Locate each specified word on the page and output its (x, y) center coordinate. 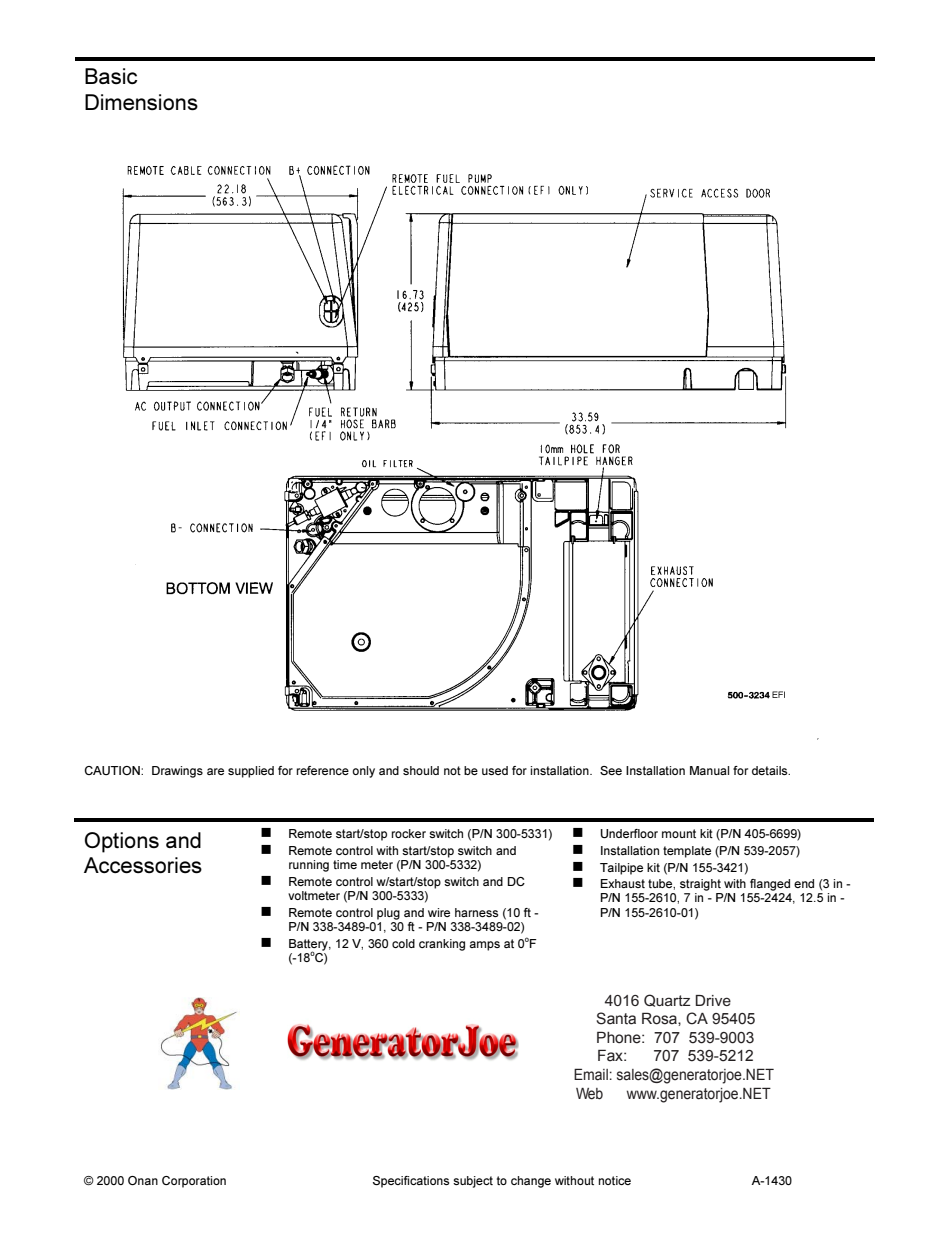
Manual (709, 770)
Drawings (177, 772)
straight (700, 885)
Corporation (194, 1182)
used (495, 770)
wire (439, 912)
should (421, 770)
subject (473, 1182)
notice (615, 1180)
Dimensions (141, 102)
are (215, 771)
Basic (111, 76)
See (611, 770)
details (771, 770)
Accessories (143, 865)
